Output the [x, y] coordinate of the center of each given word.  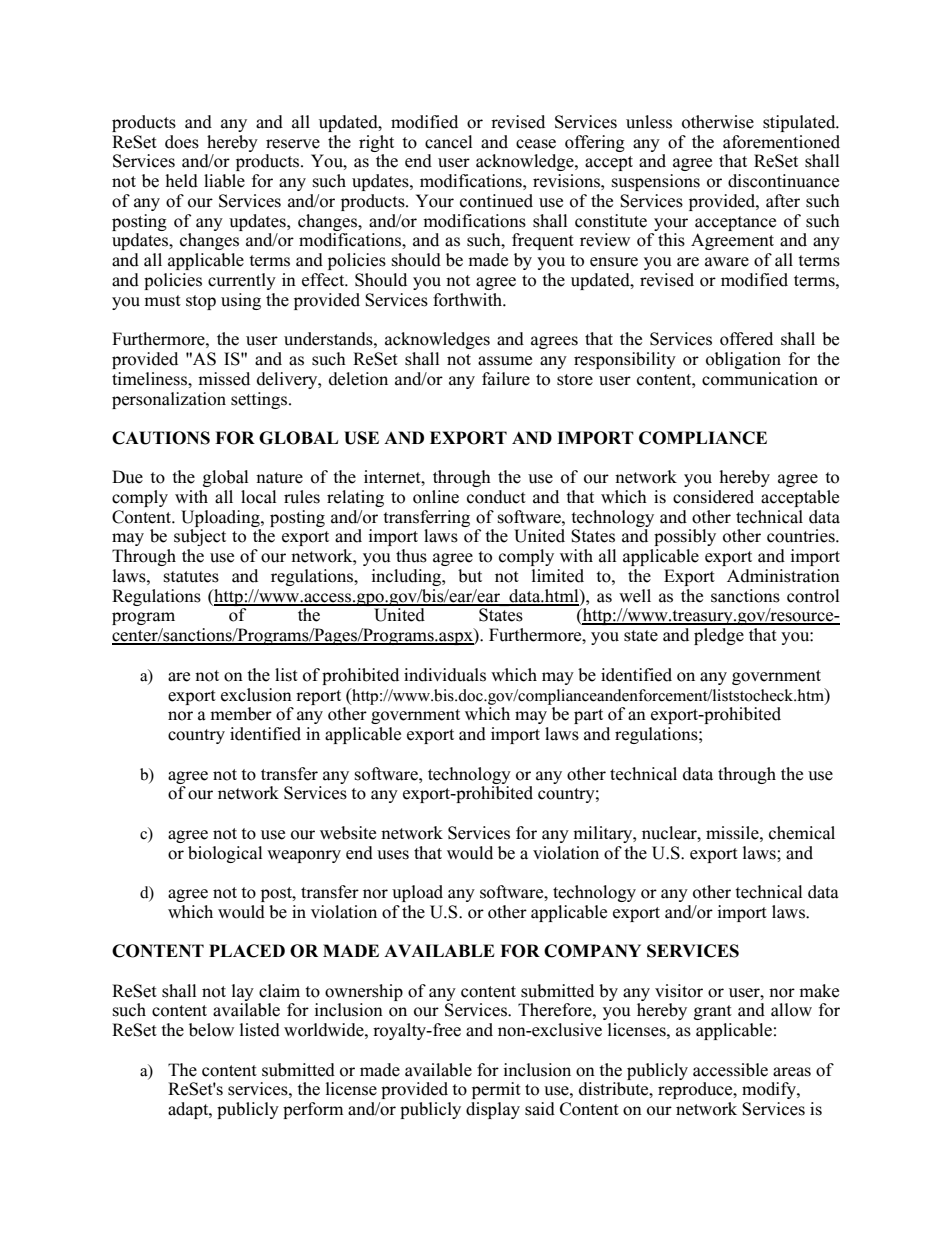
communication [760, 379]
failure [506, 379]
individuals [445, 675]
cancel [448, 142]
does [182, 142]
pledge [719, 636]
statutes [191, 577]
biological [225, 854]
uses [393, 855]
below [211, 1030]
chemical [802, 833]
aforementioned [781, 142]
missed [224, 379]
